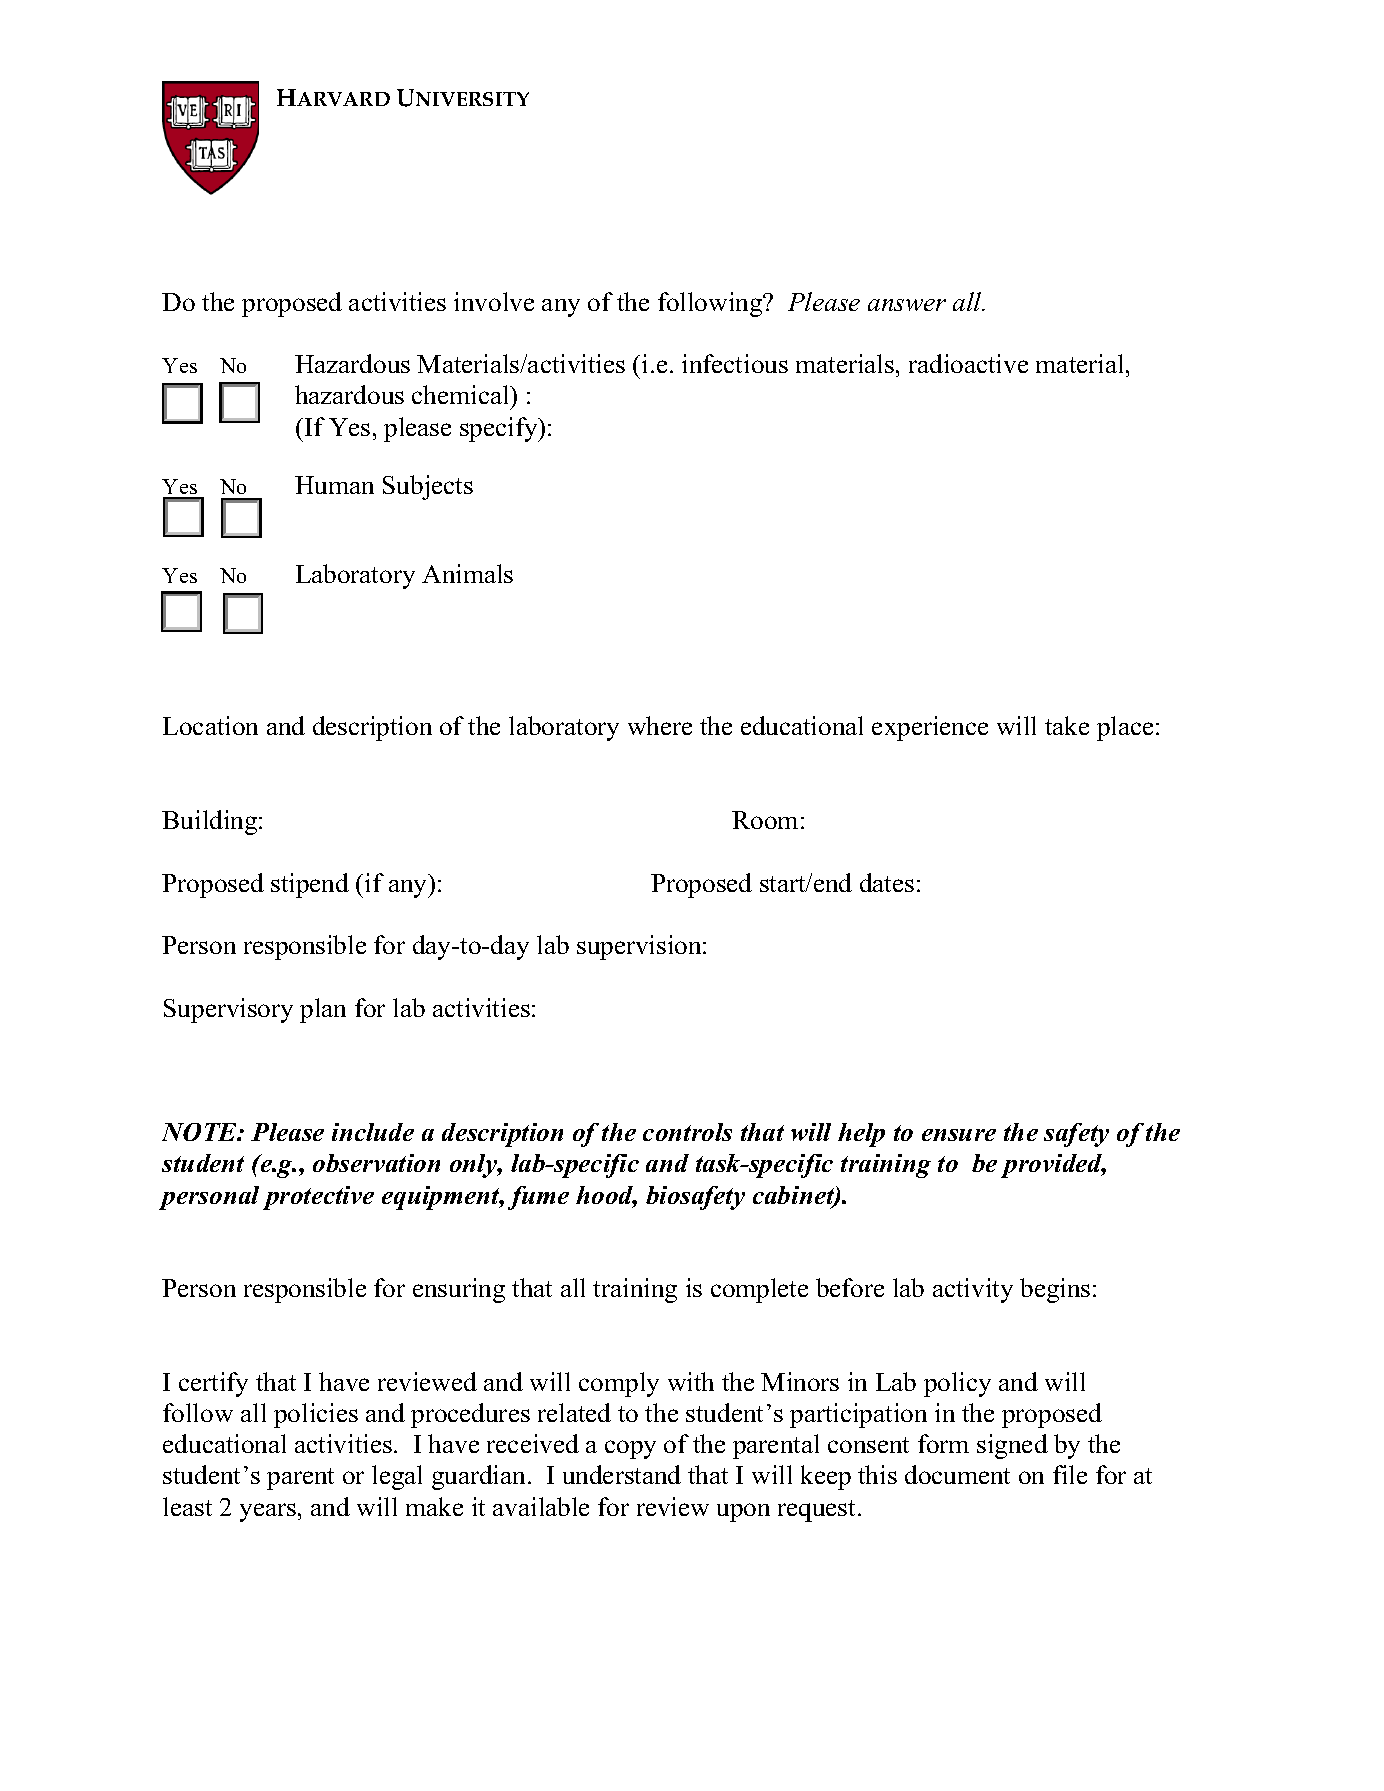 The height and width of the image is (1791, 1384). Describe the element at coordinates (687, 1132) in the image. I see `controls` at that location.
